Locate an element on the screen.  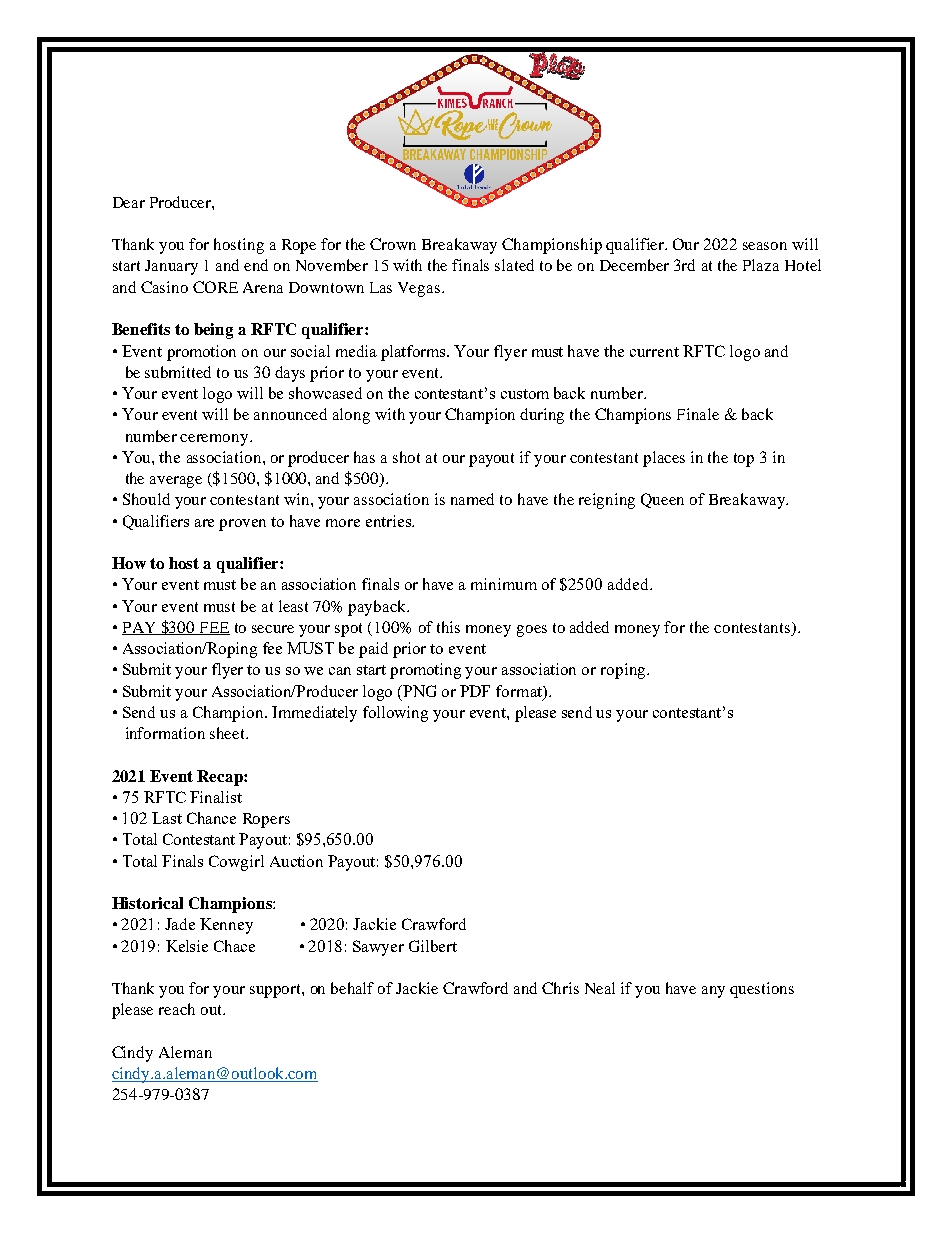
this is located at coordinates (448, 627).
